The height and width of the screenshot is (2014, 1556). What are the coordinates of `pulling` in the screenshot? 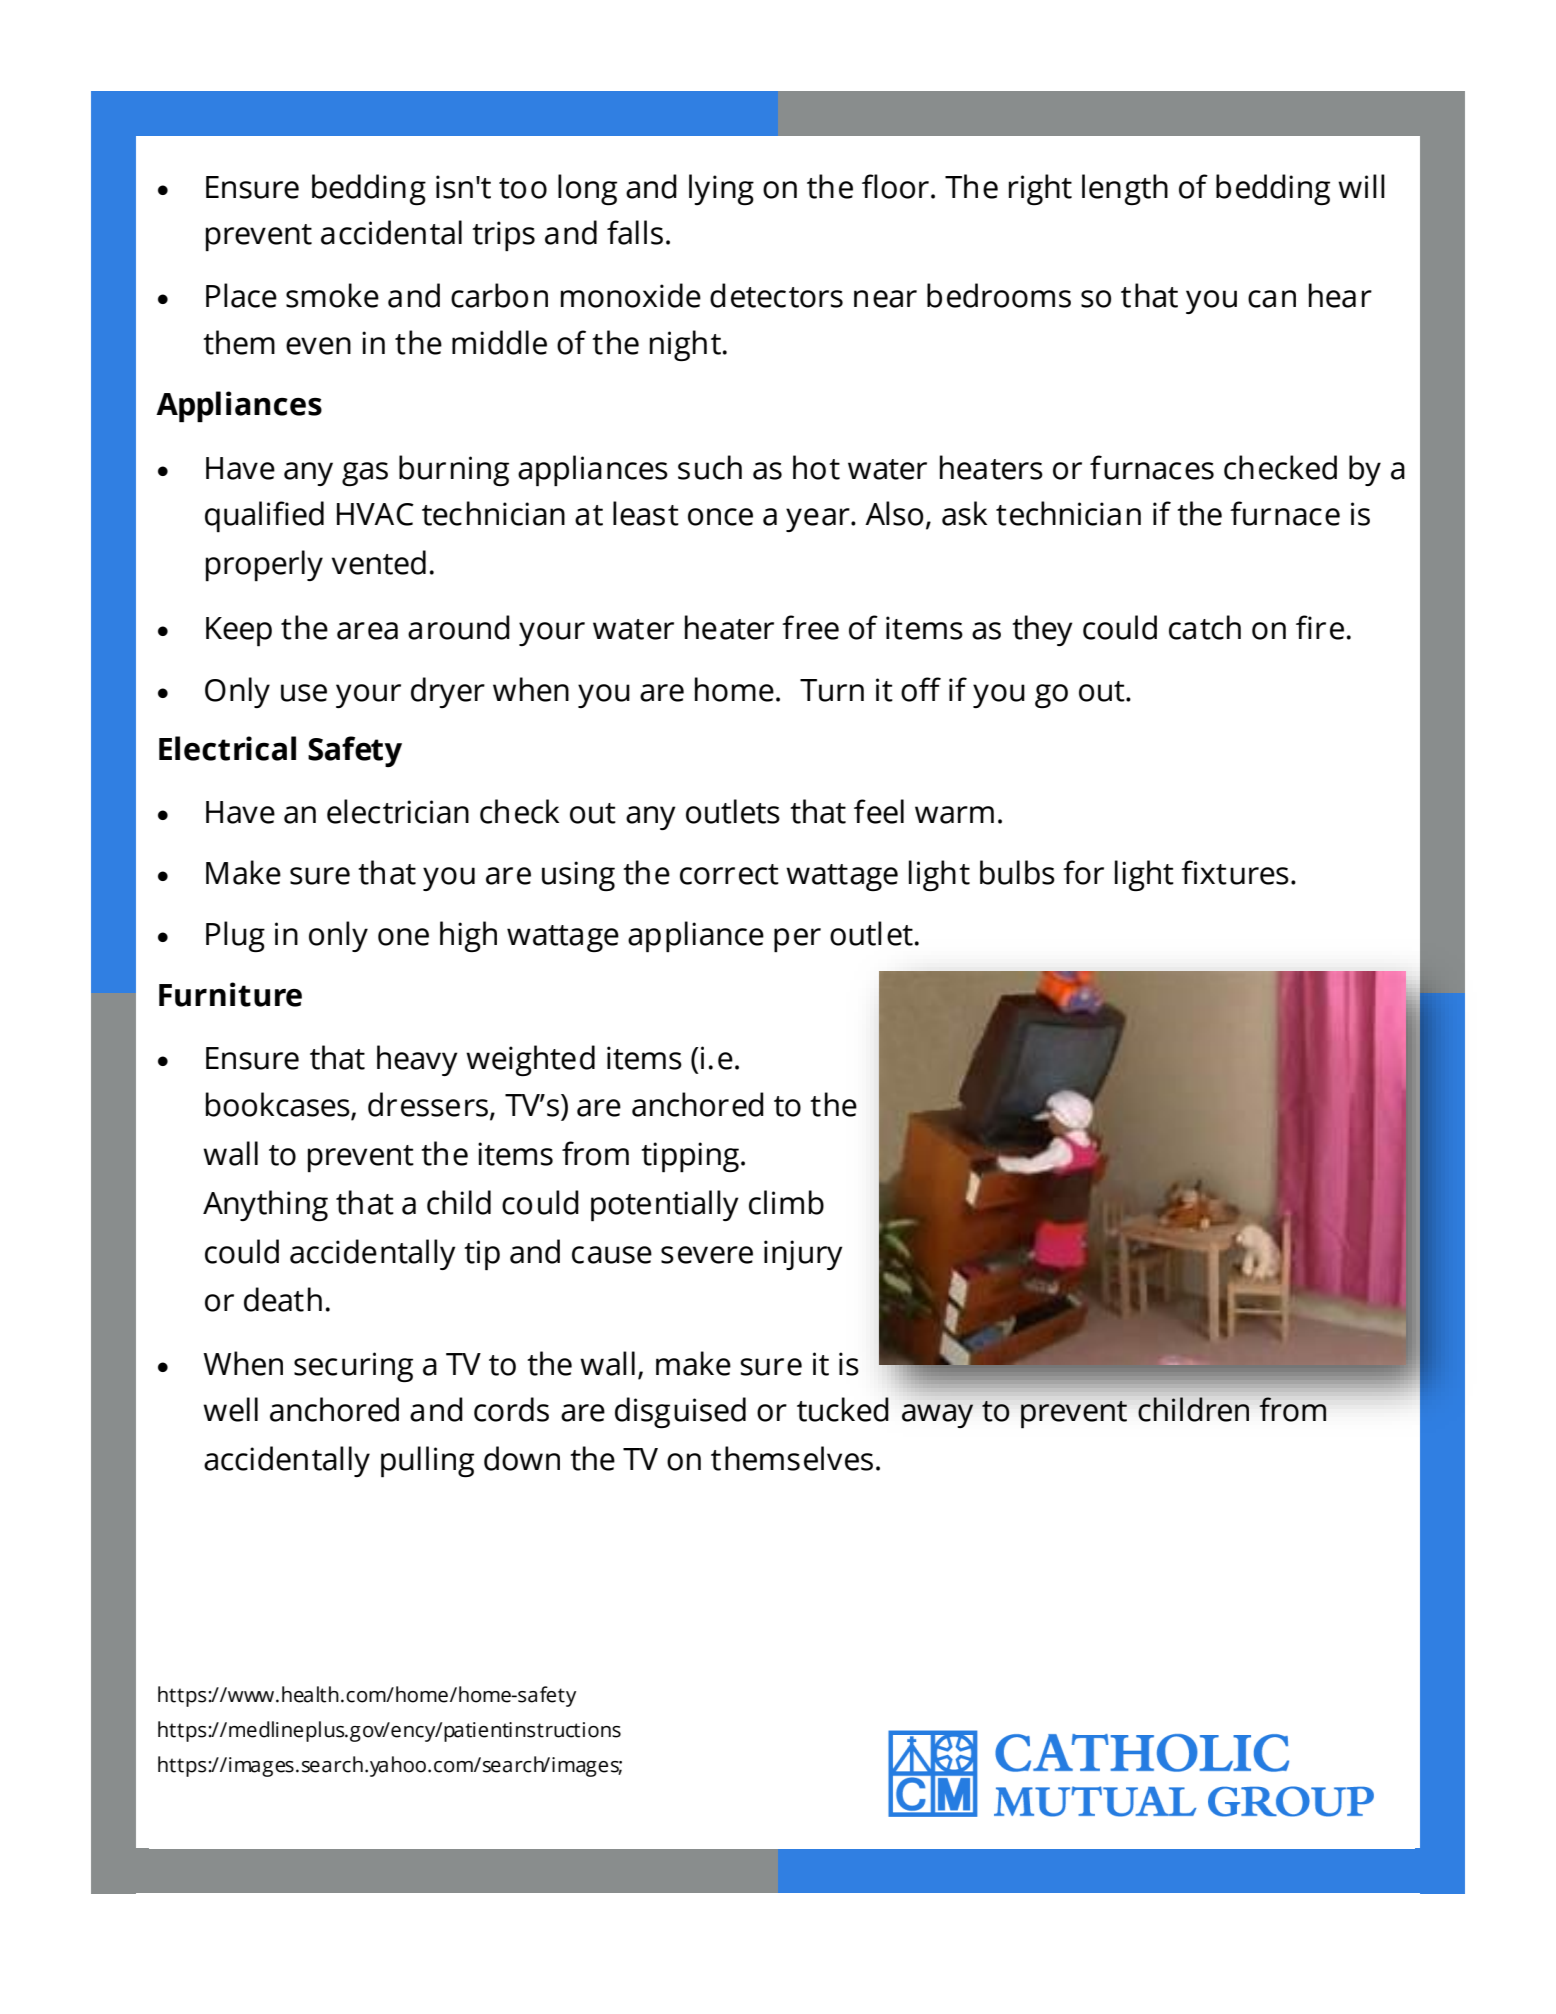 It's located at (427, 1462).
